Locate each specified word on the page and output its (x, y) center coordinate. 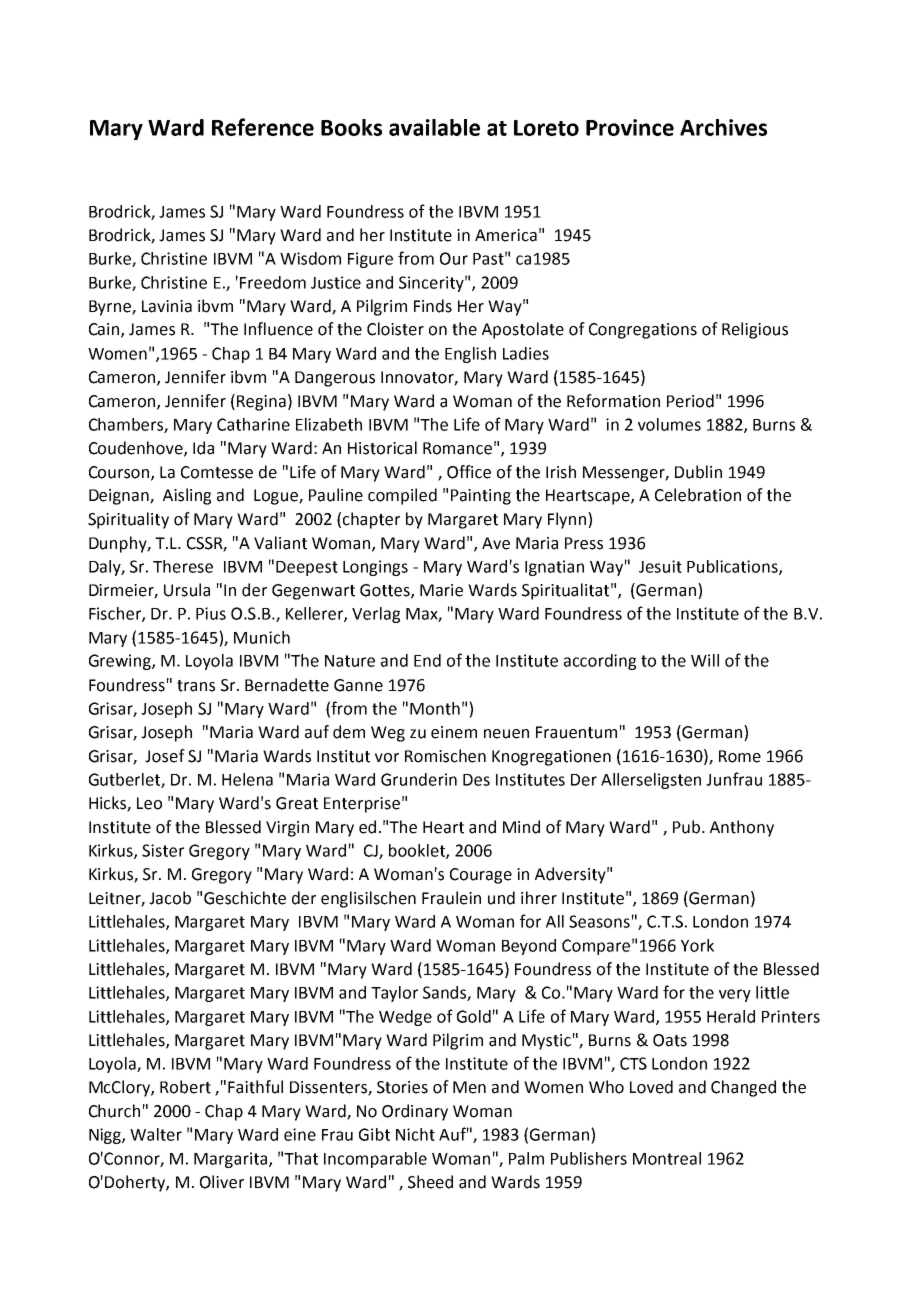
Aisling (187, 496)
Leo (149, 803)
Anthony (742, 828)
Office (469, 472)
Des (476, 780)
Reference (263, 127)
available (434, 127)
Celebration (698, 495)
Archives (723, 127)
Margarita (232, 1160)
